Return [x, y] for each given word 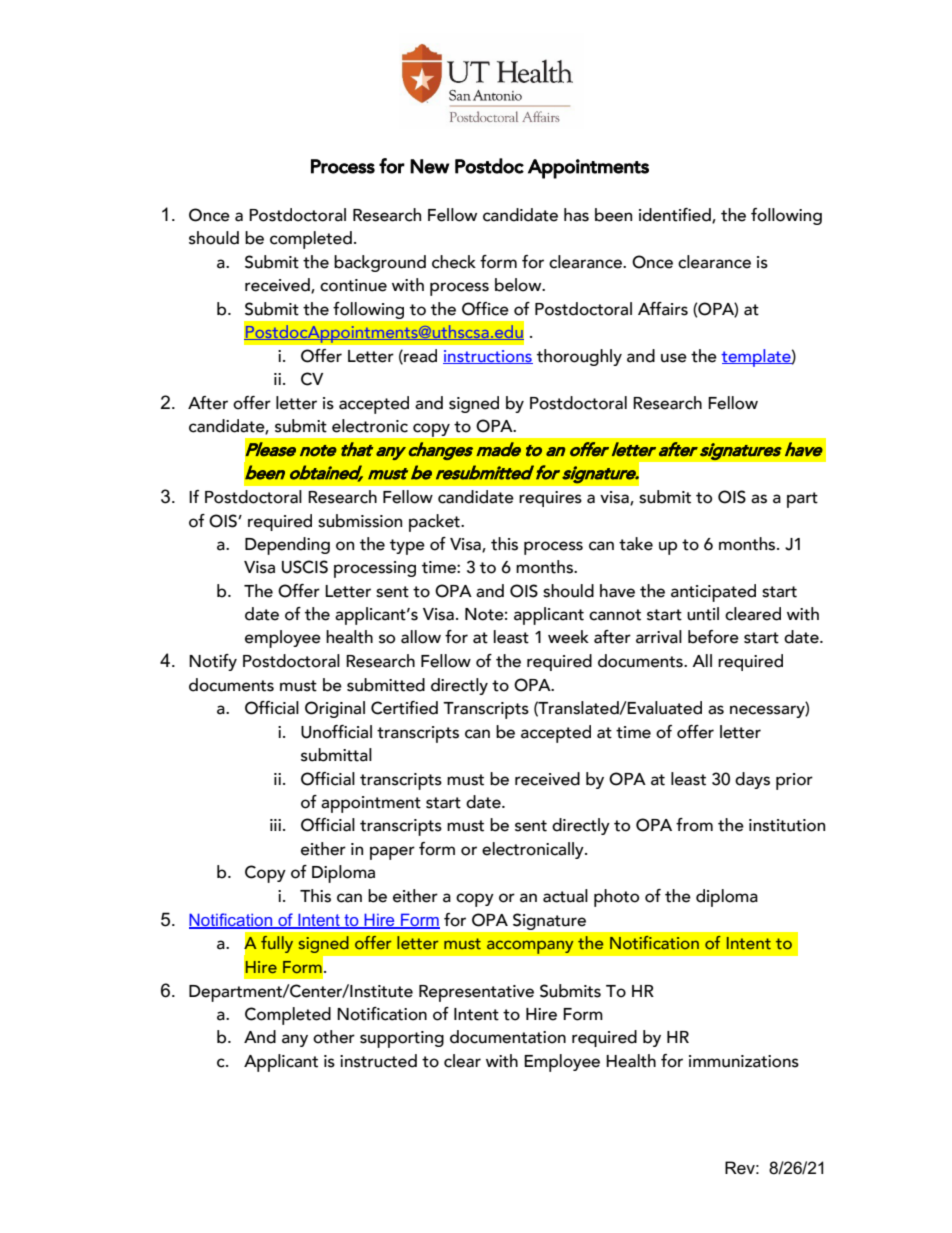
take [636, 544]
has [576, 215]
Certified [404, 708]
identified [676, 216]
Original [335, 709]
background [380, 263]
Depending [287, 546]
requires [550, 499]
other [334, 1037]
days [752, 780]
